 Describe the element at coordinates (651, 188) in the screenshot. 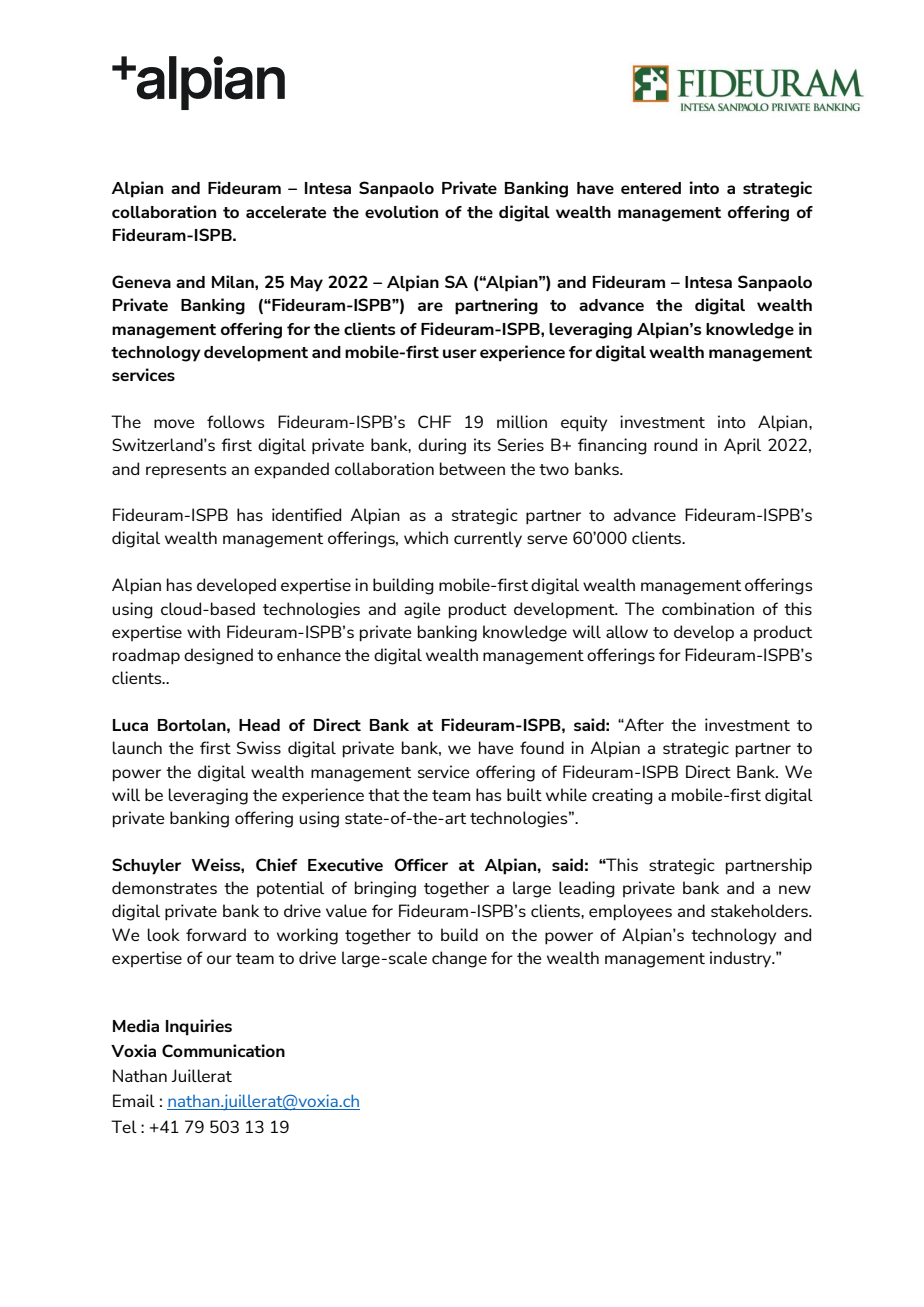

I see `entered` at that location.
